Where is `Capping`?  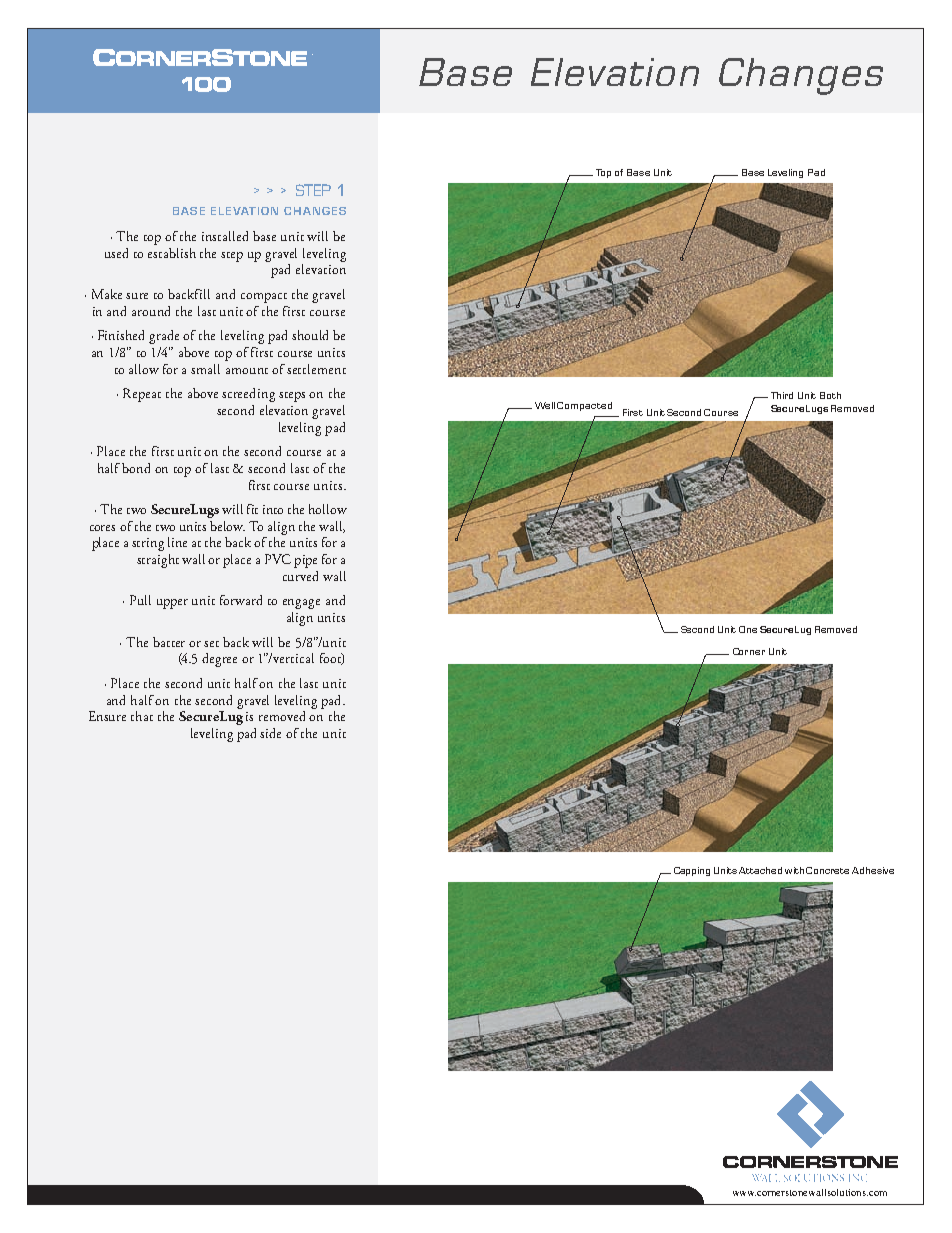 Capping is located at coordinates (692, 871).
